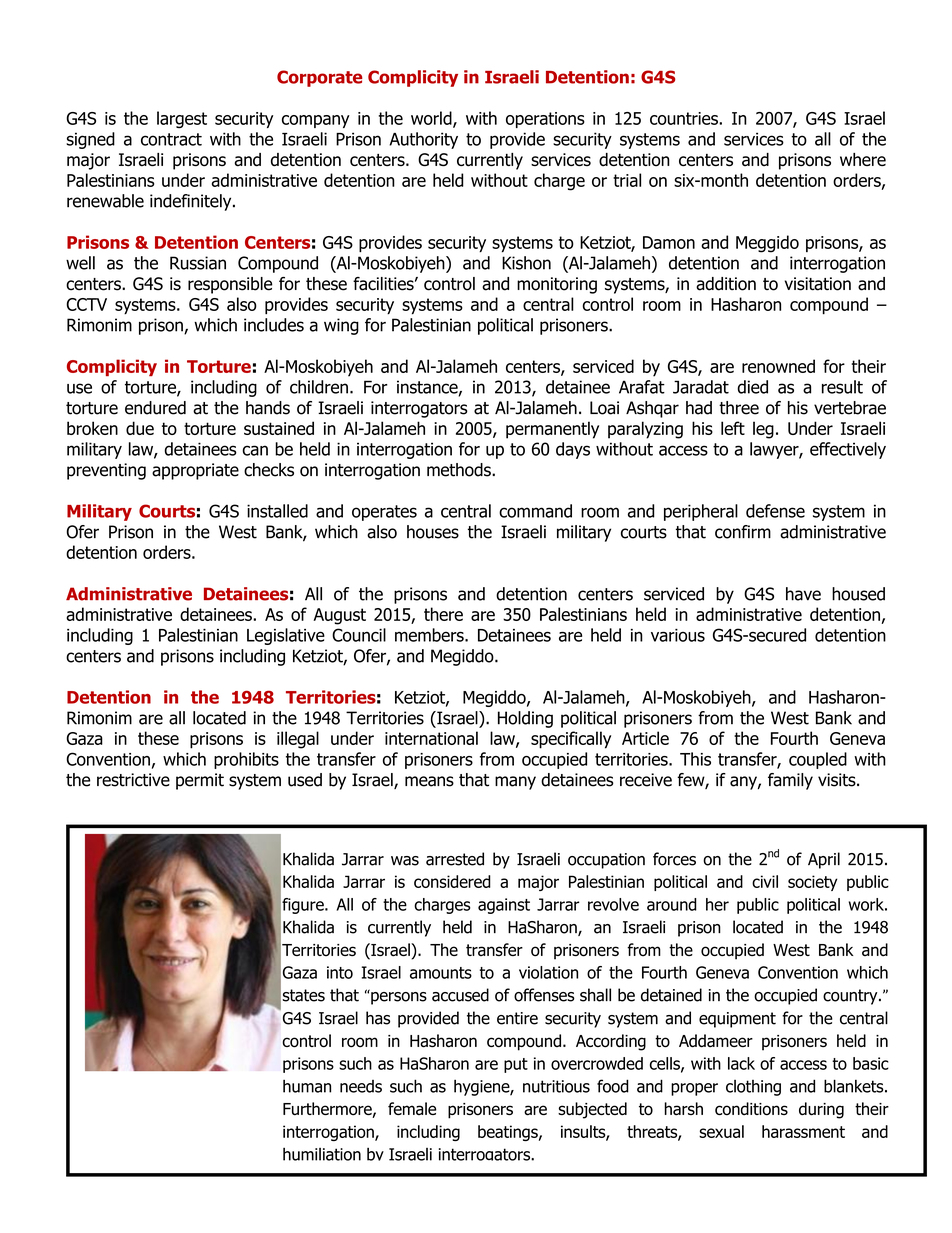 The height and width of the page is (1233, 952). I want to click on have, so click(803, 594).
